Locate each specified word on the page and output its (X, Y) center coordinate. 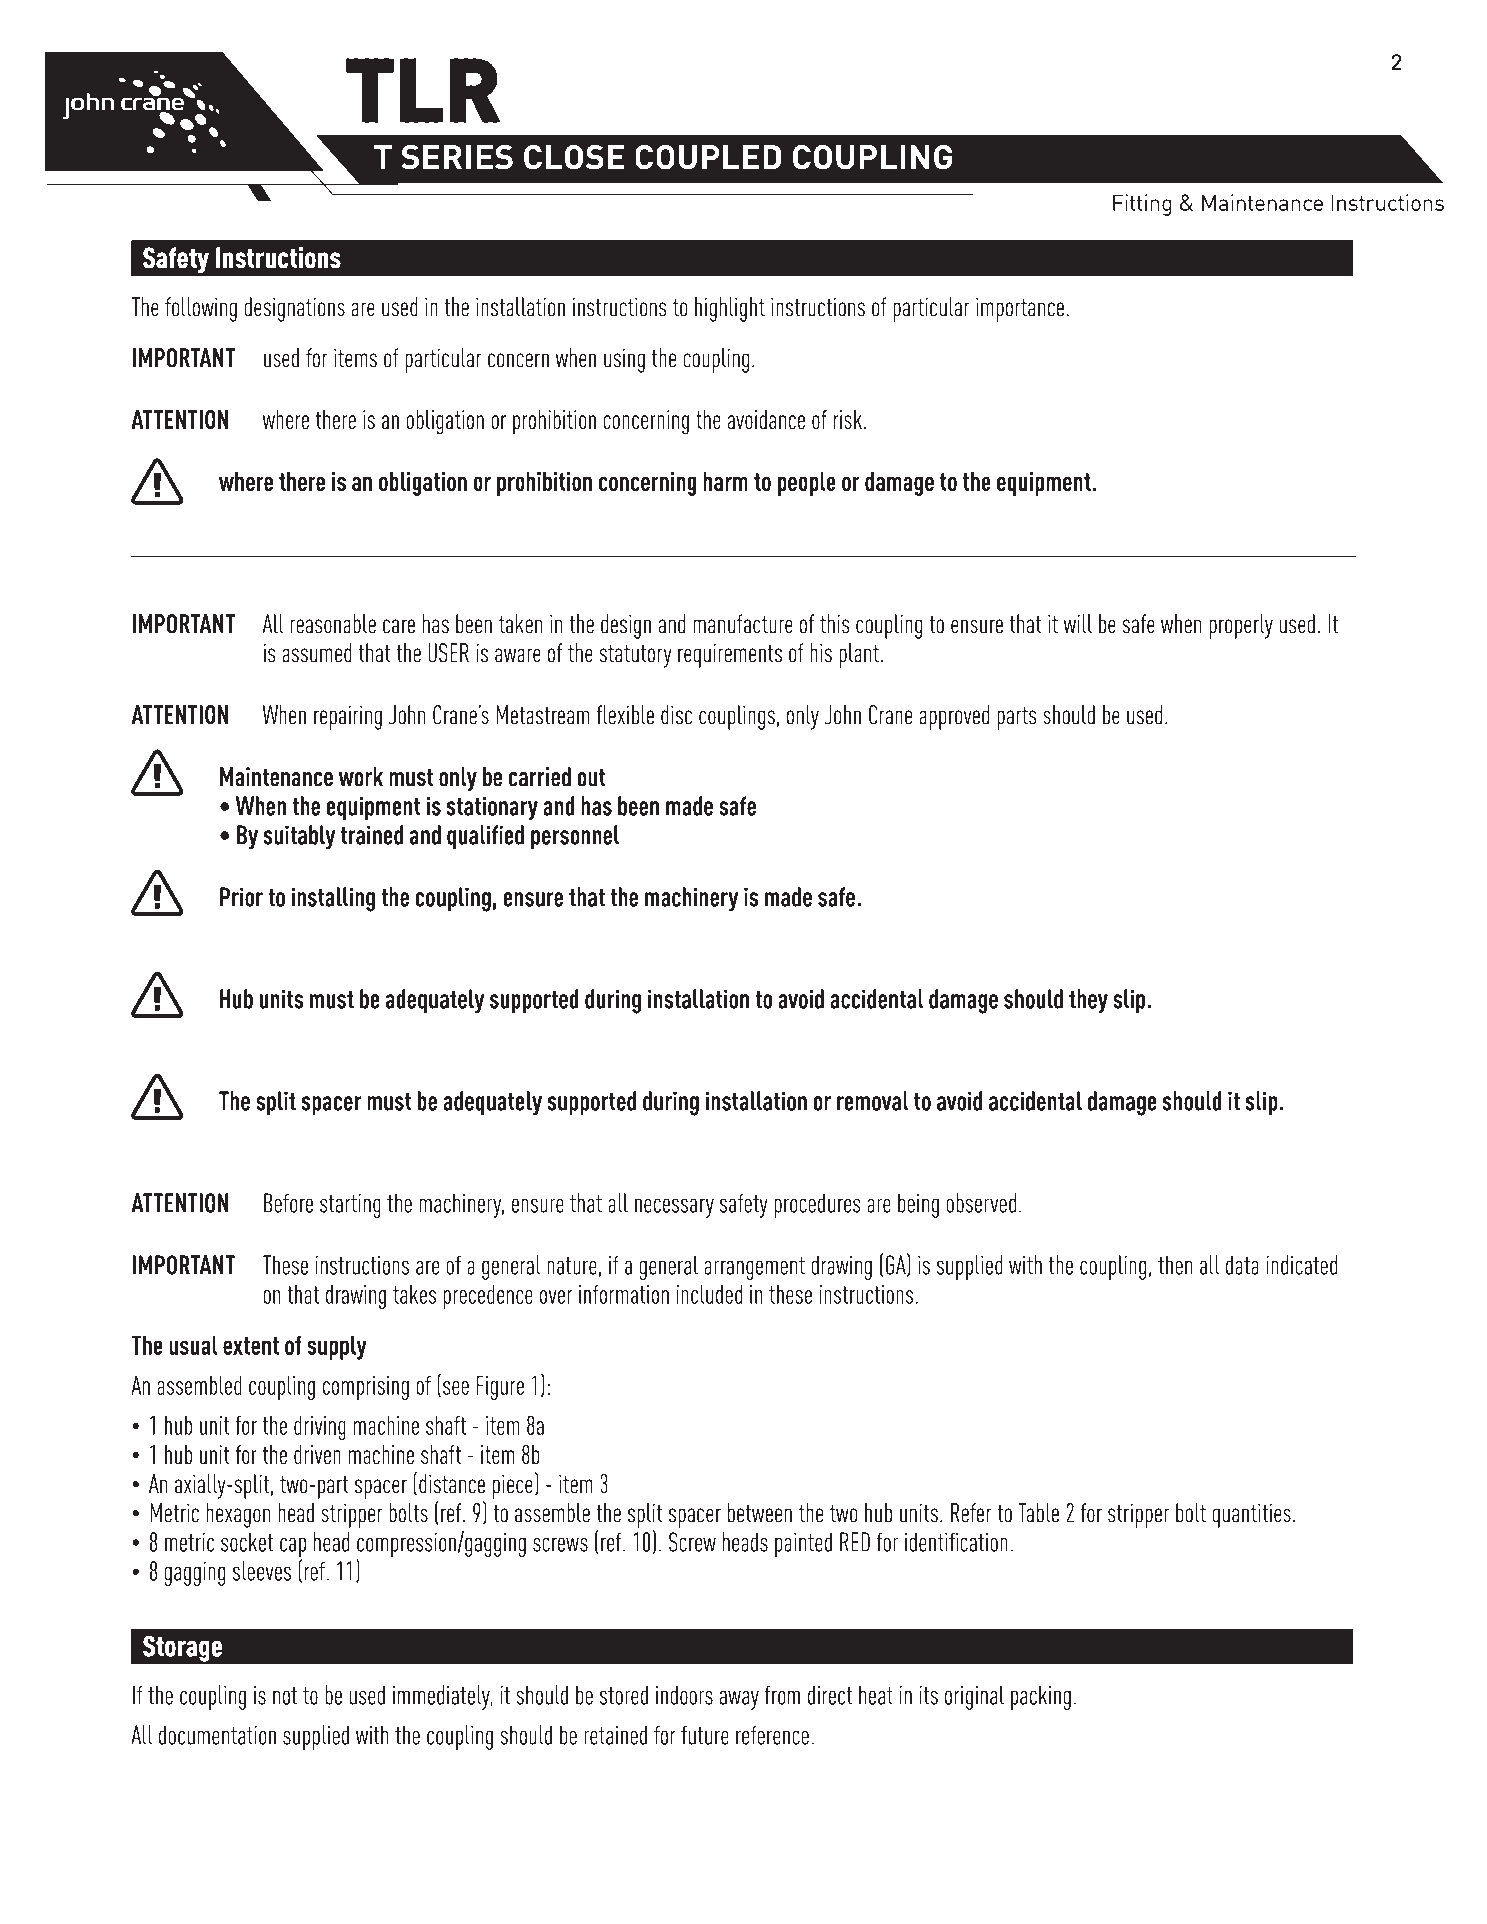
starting (350, 1206)
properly (1241, 626)
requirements (730, 655)
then (1175, 1265)
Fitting (1142, 205)
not (285, 1696)
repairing (348, 717)
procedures (817, 1205)
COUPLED (708, 157)
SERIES (457, 157)
